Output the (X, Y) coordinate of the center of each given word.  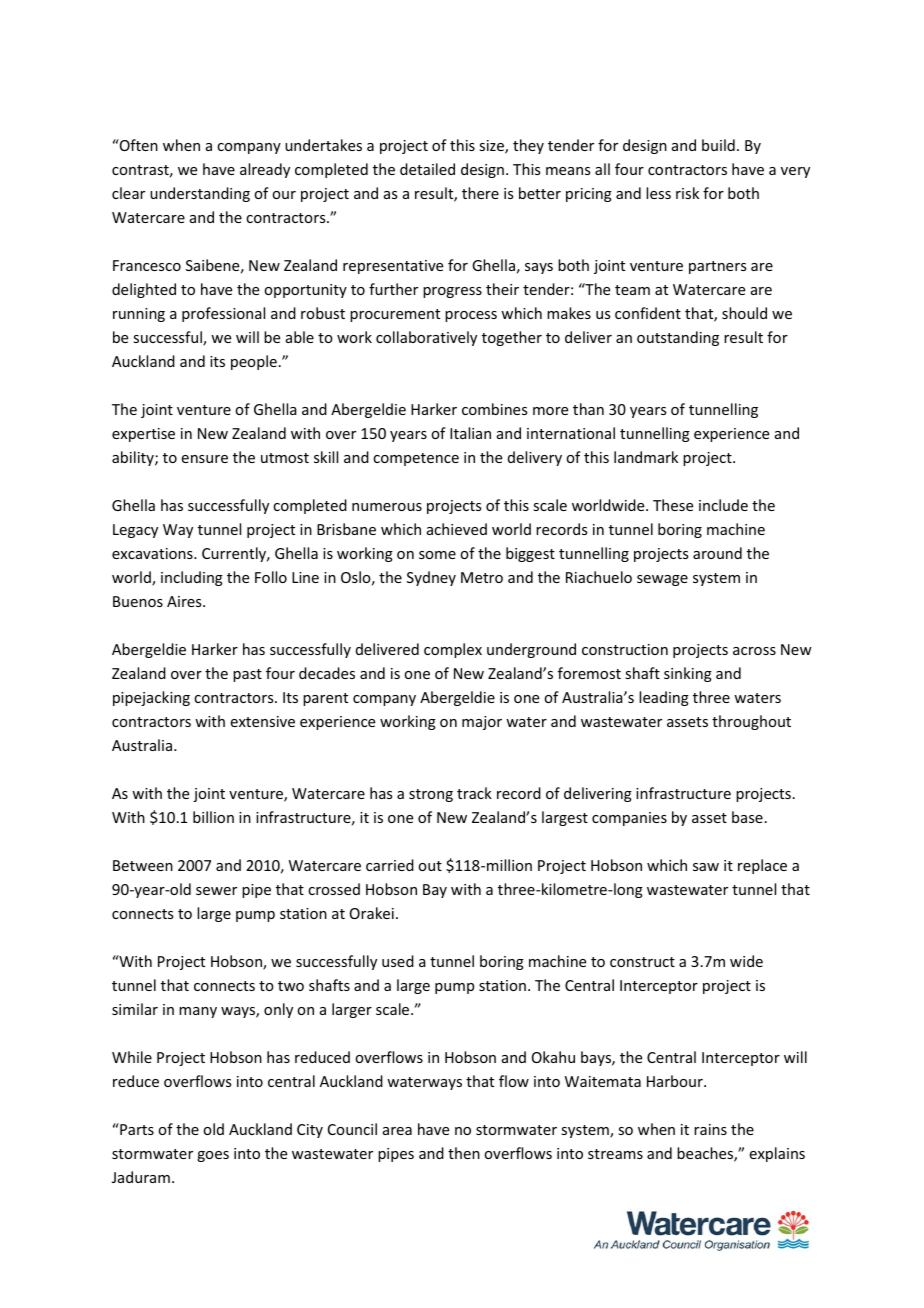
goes (213, 1156)
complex (453, 650)
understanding (200, 194)
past (247, 675)
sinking (688, 674)
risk (687, 193)
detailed (427, 169)
